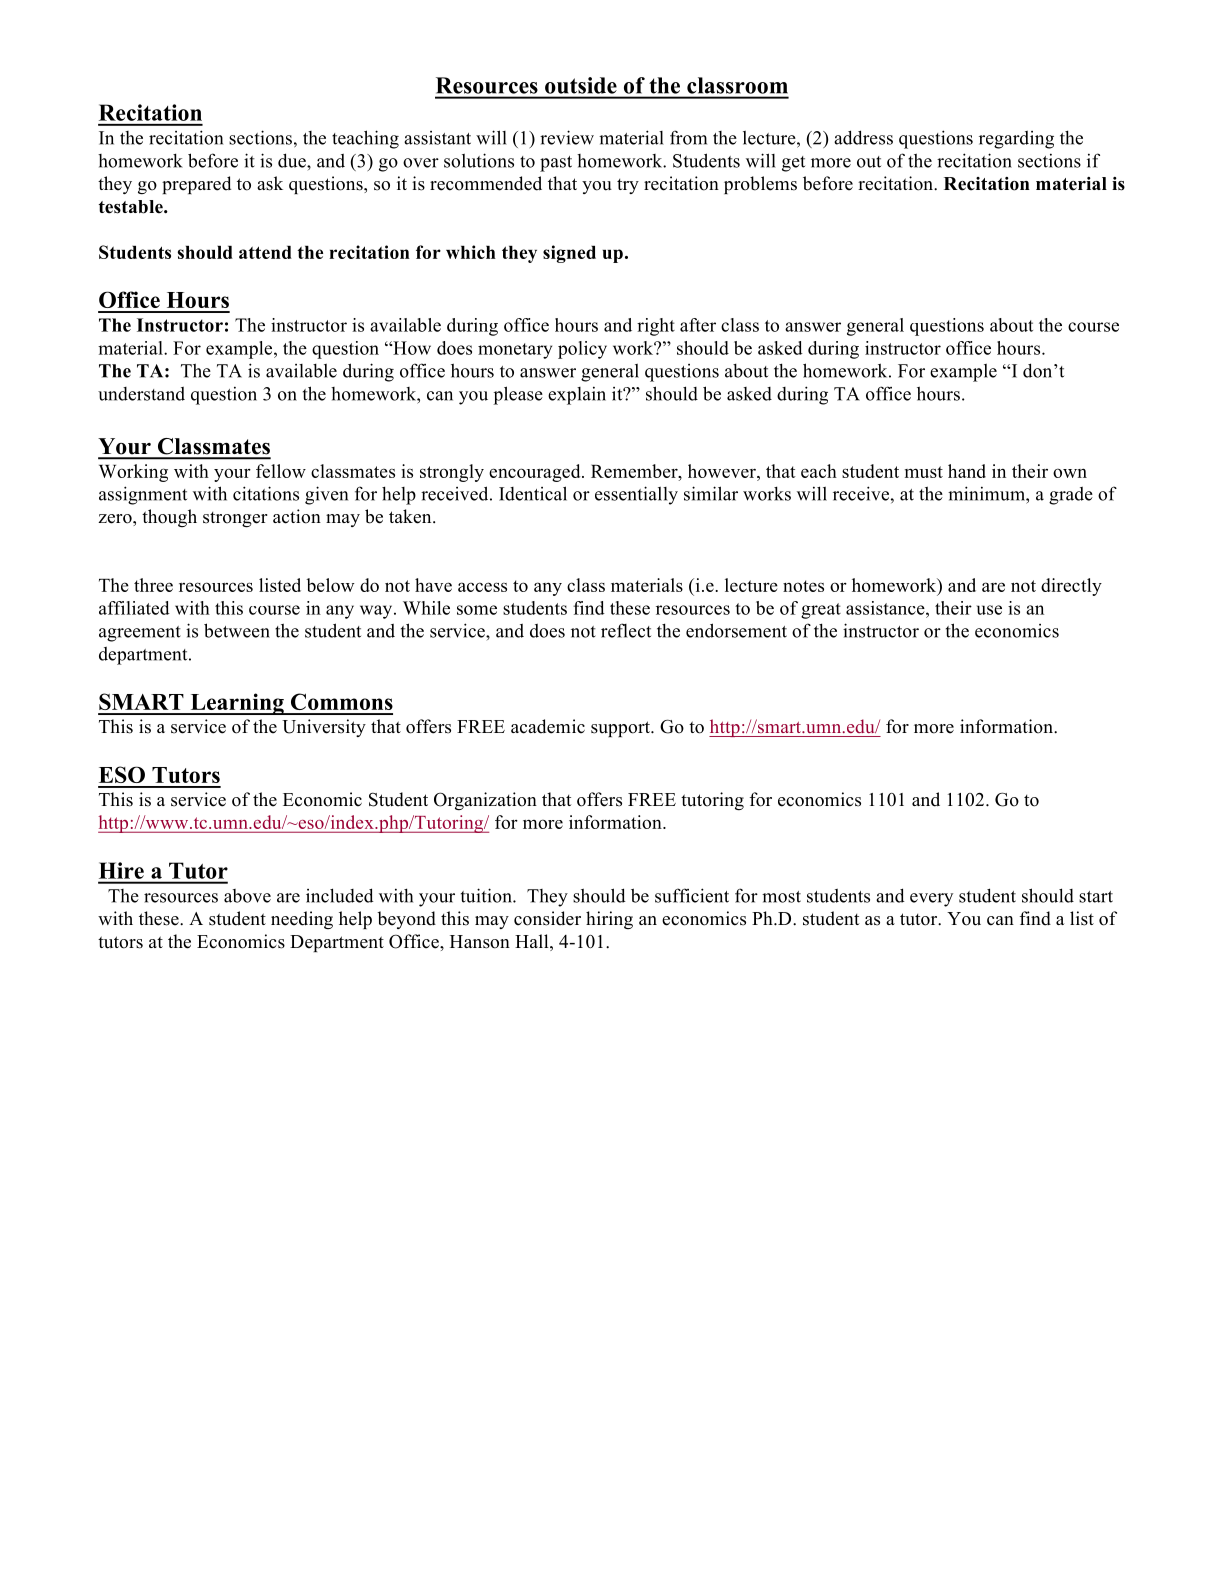  What do you see at coordinates (1016, 140) in the screenshot?
I see `regarding` at bounding box center [1016, 140].
